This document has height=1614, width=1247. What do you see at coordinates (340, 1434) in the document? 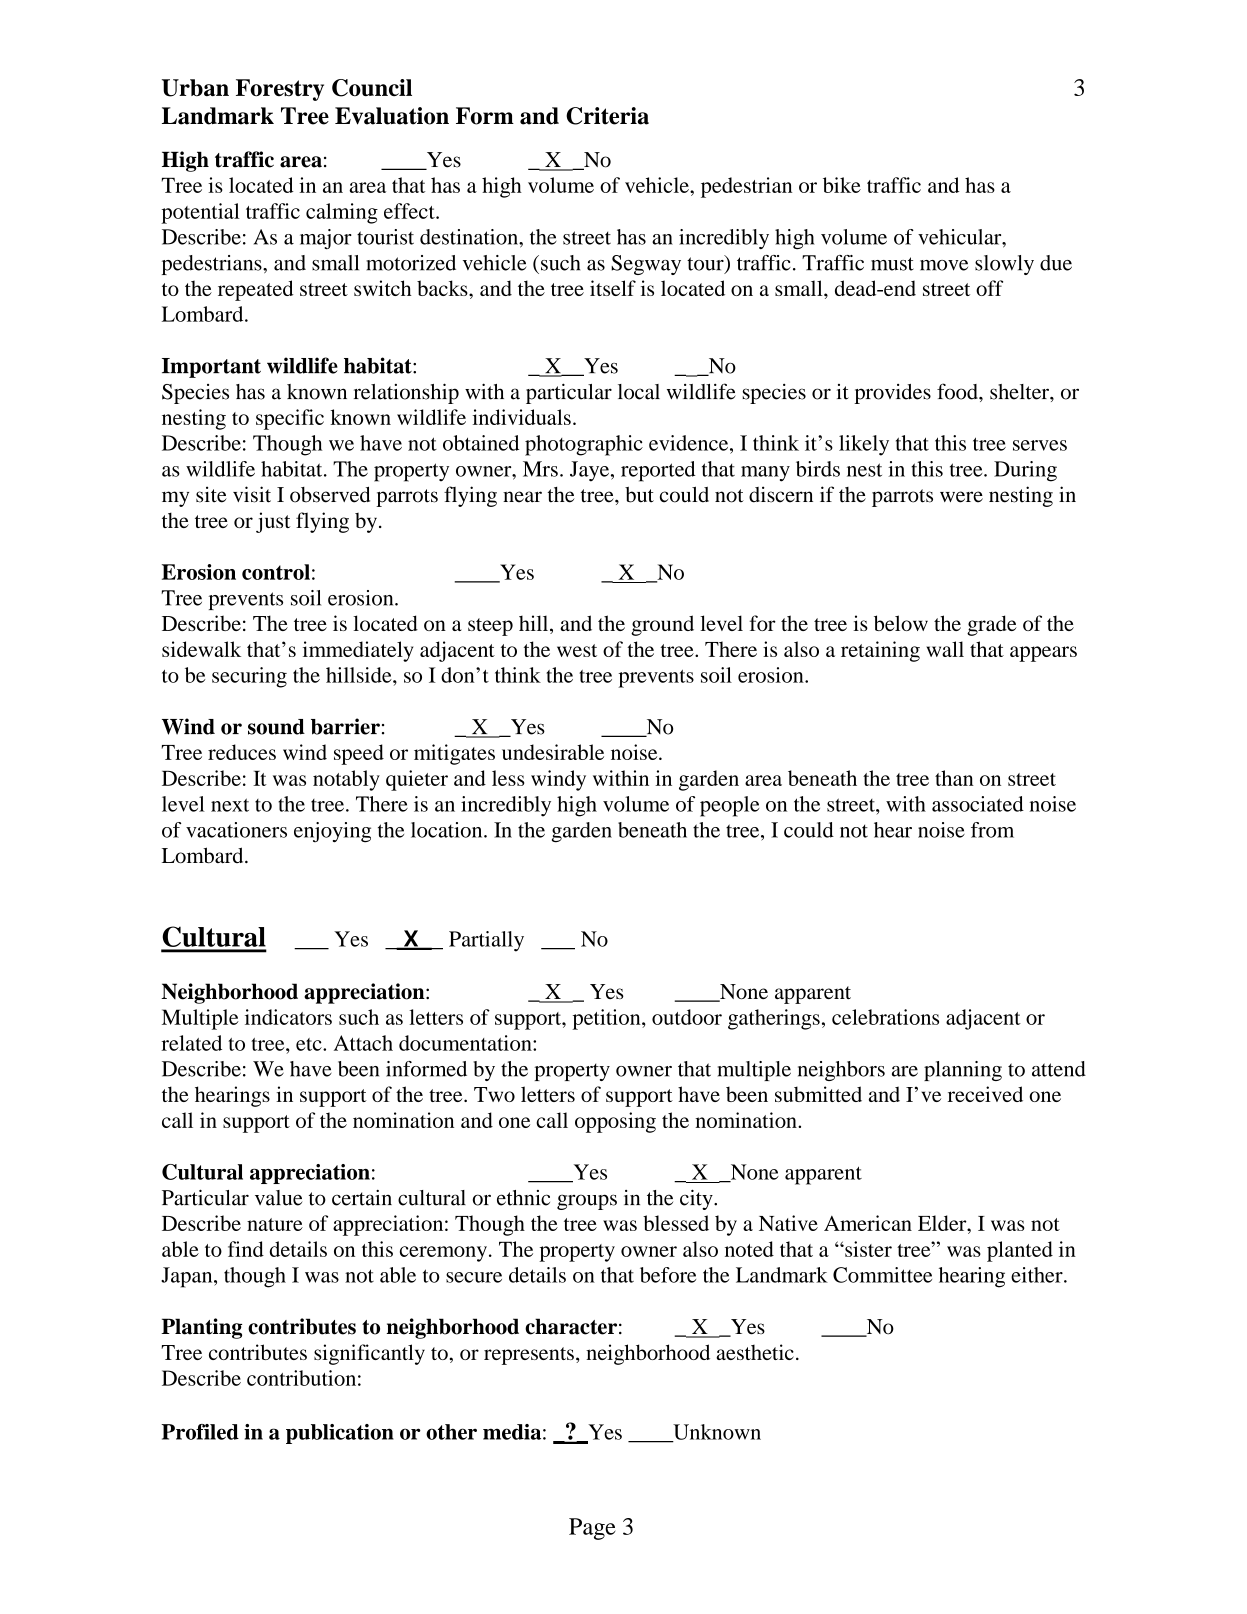
I see `publication` at bounding box center [340, 1434].
